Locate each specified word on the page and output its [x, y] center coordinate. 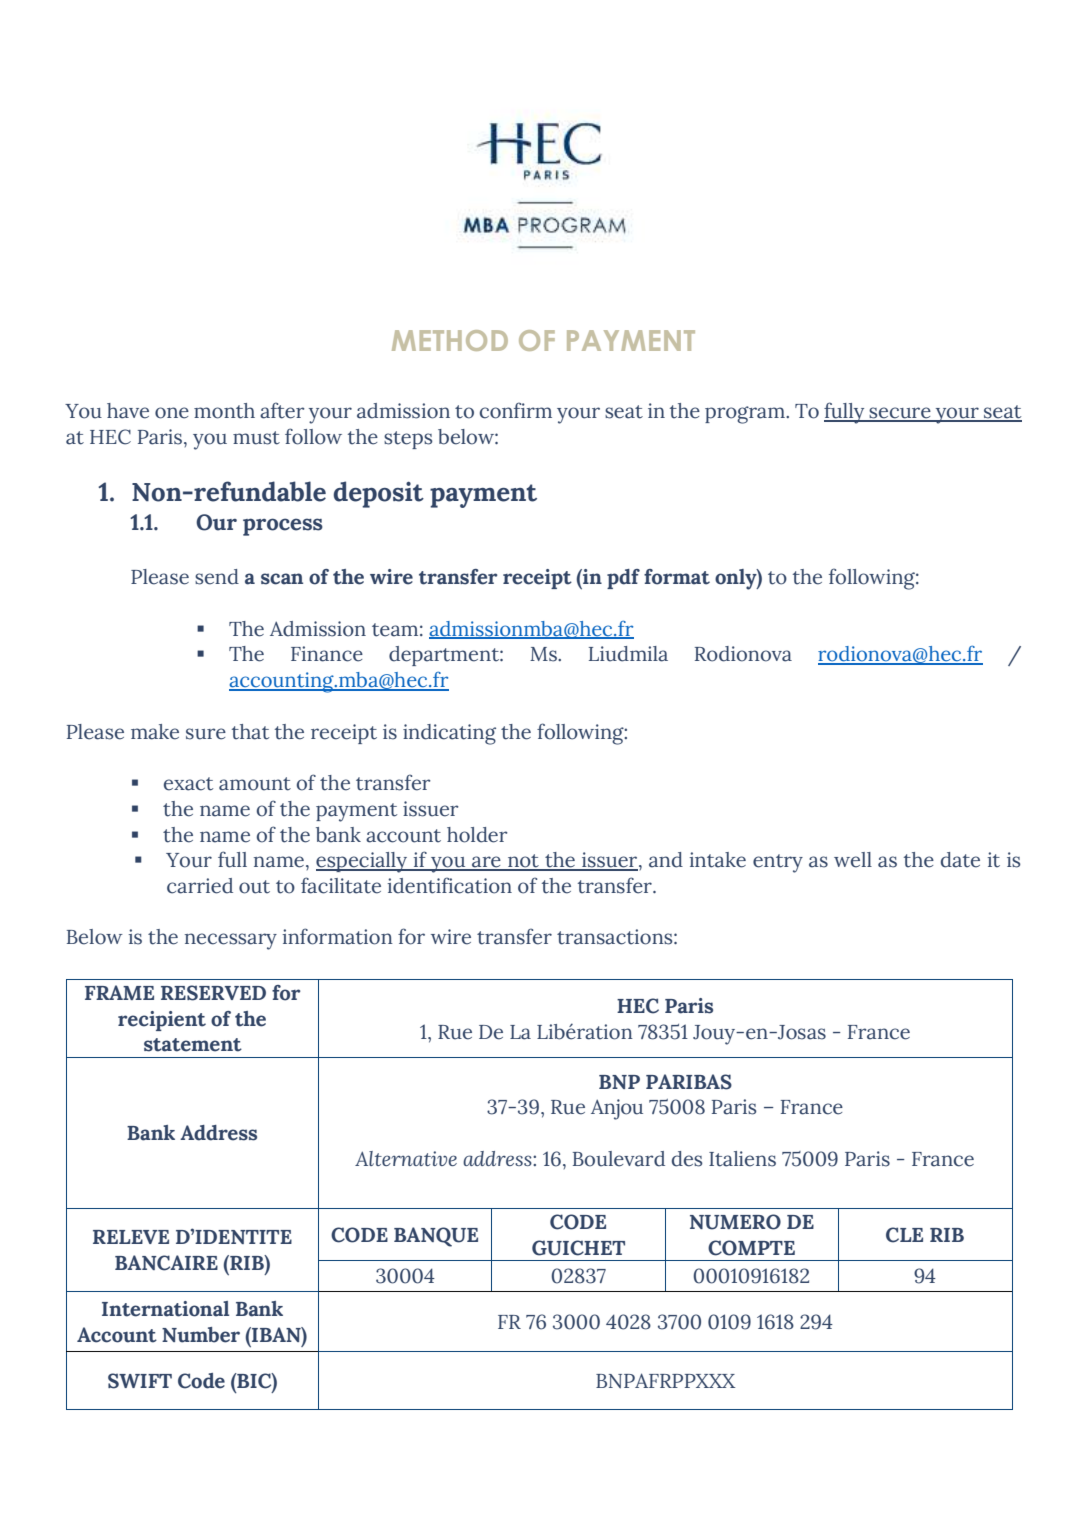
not [523, 862]
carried [200, 886]
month [224, 411]
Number [201, 1335]
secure [900, 414]
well [853, 860]
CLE [904, 1235]
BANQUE [436, 1237]
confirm [516, 410]
